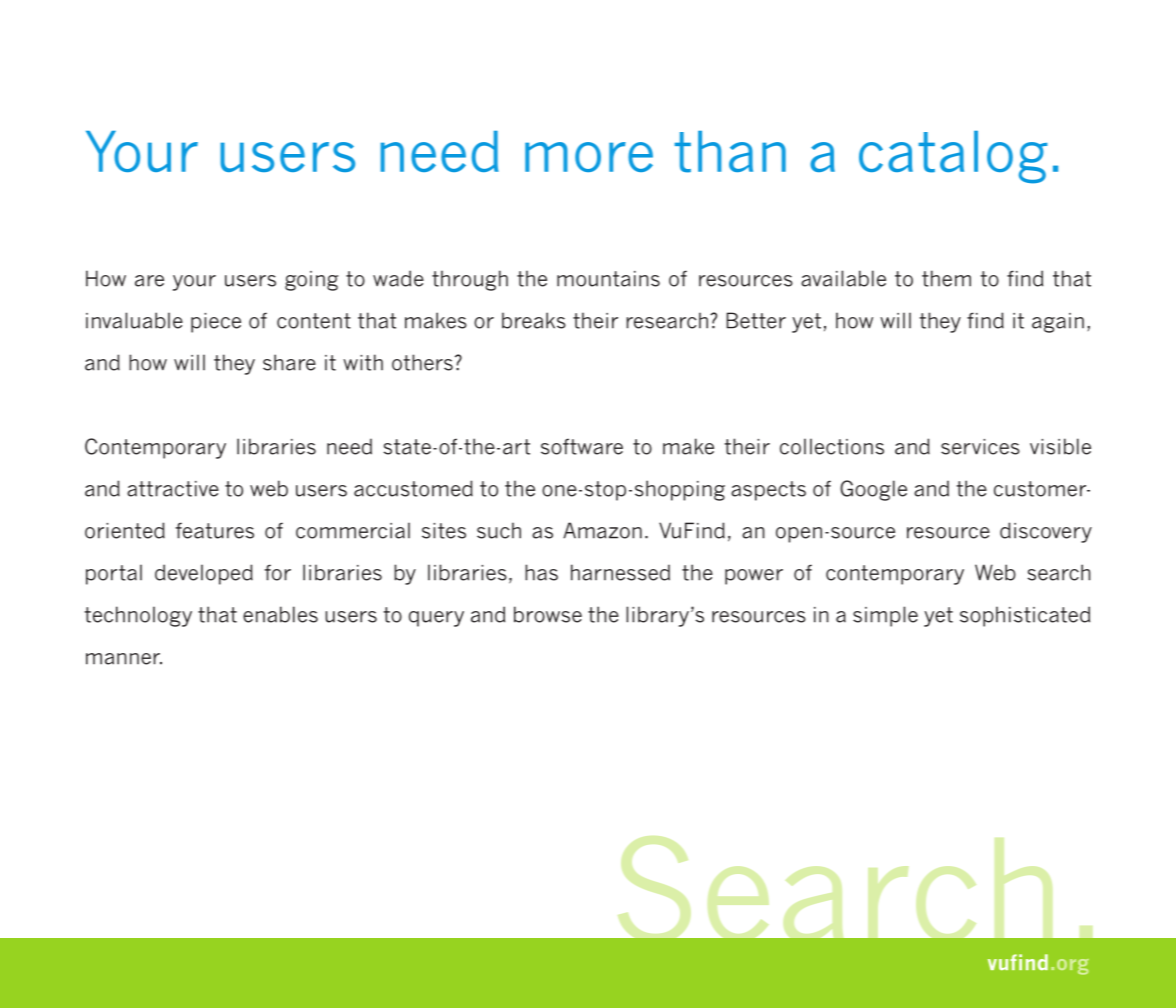 Image resolution: width=1176 pixels, height=1008 pixels. Describe the element at coordinates (730, 152) in the document. I see `than` at that location.
